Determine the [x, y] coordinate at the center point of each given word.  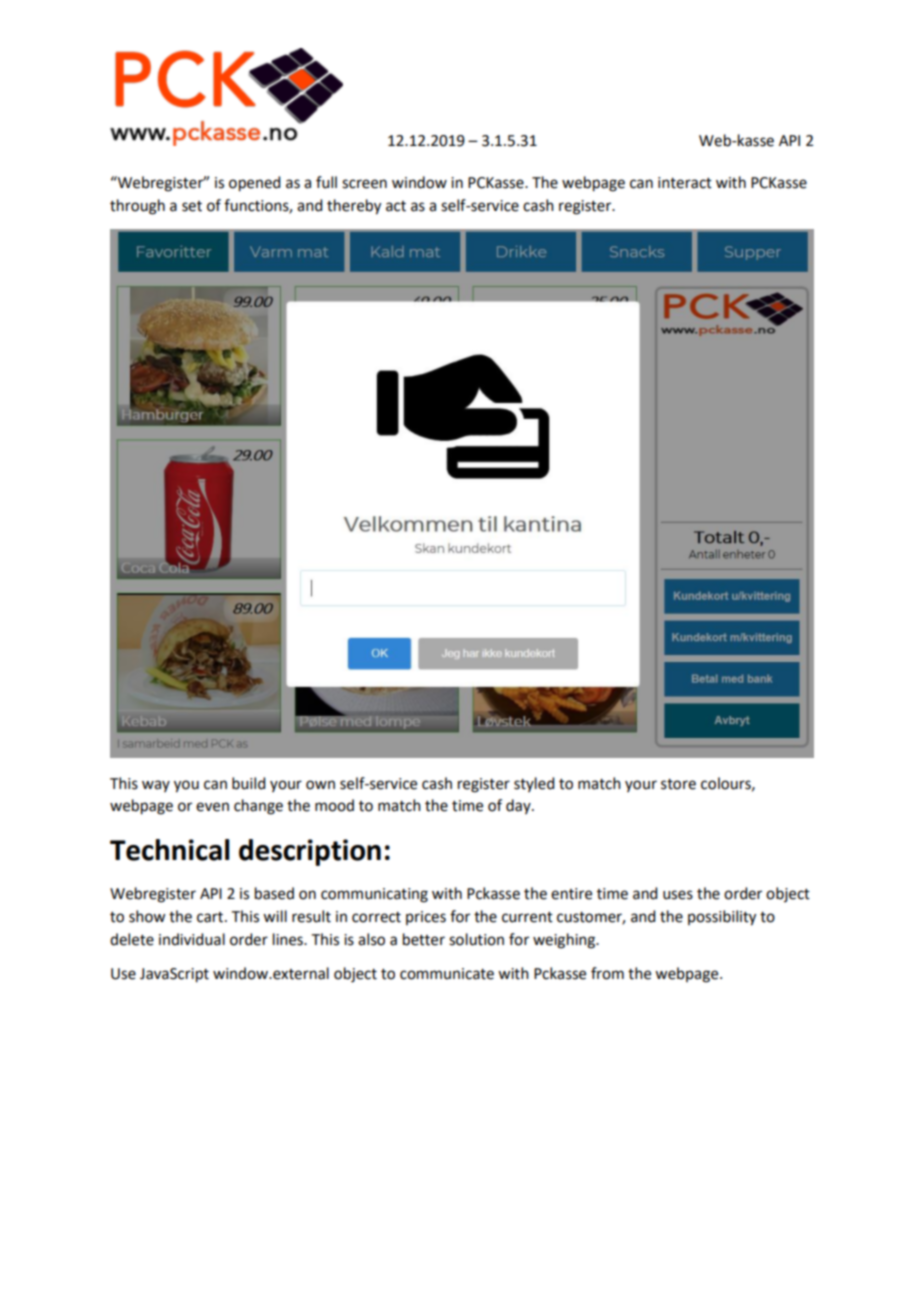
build [248, 783]
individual [192, 939]
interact [685, 183]
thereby [354, 207]
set [192, 206]
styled [534, 784]
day [519, 806]
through [137, 207]
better [424, 939]
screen [364, 184]
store [678, 784]
